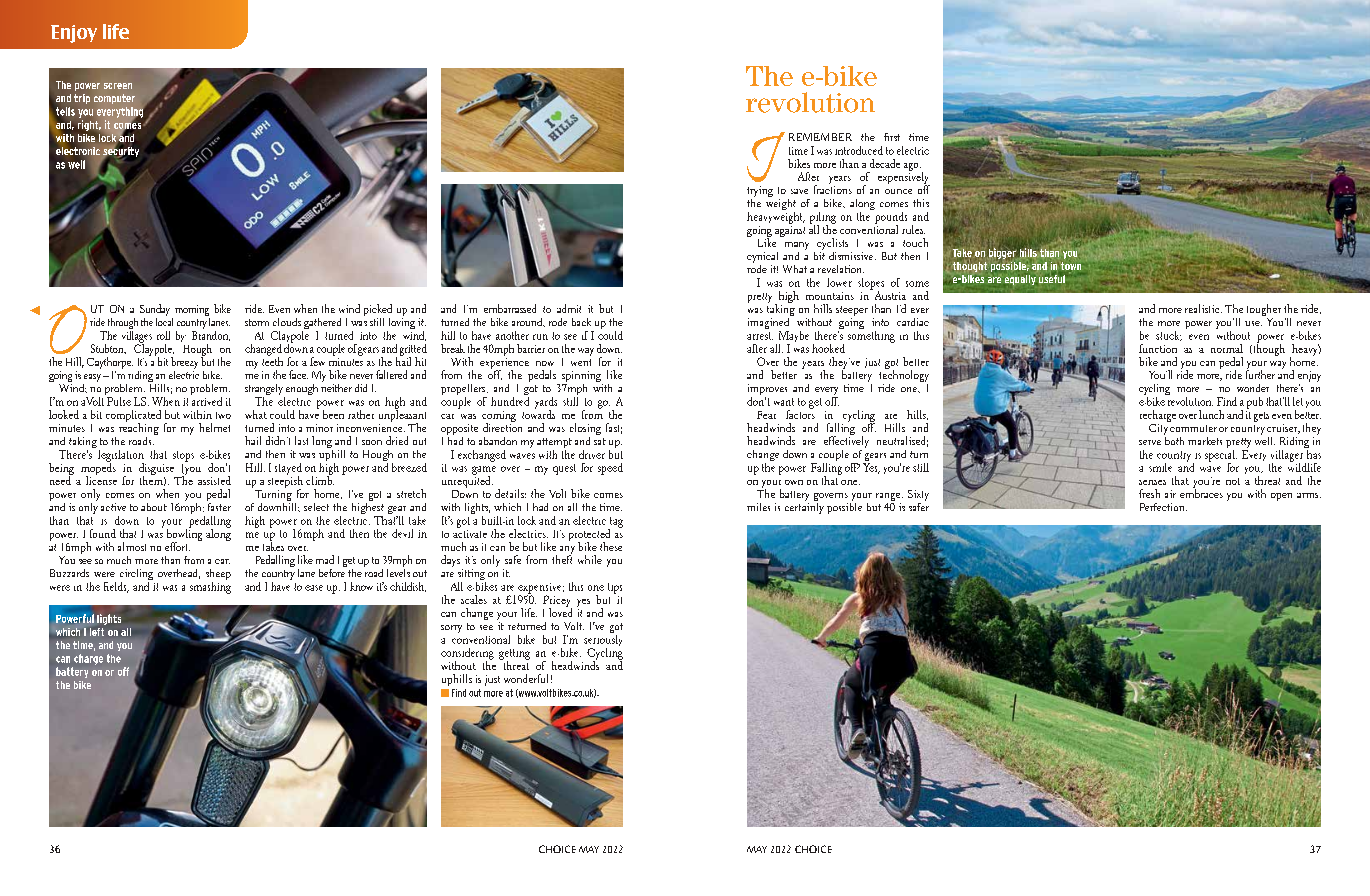  What do you see at coordinates (184, 363) in the image?
I see `breezy` at bounding box center [184, 363].
